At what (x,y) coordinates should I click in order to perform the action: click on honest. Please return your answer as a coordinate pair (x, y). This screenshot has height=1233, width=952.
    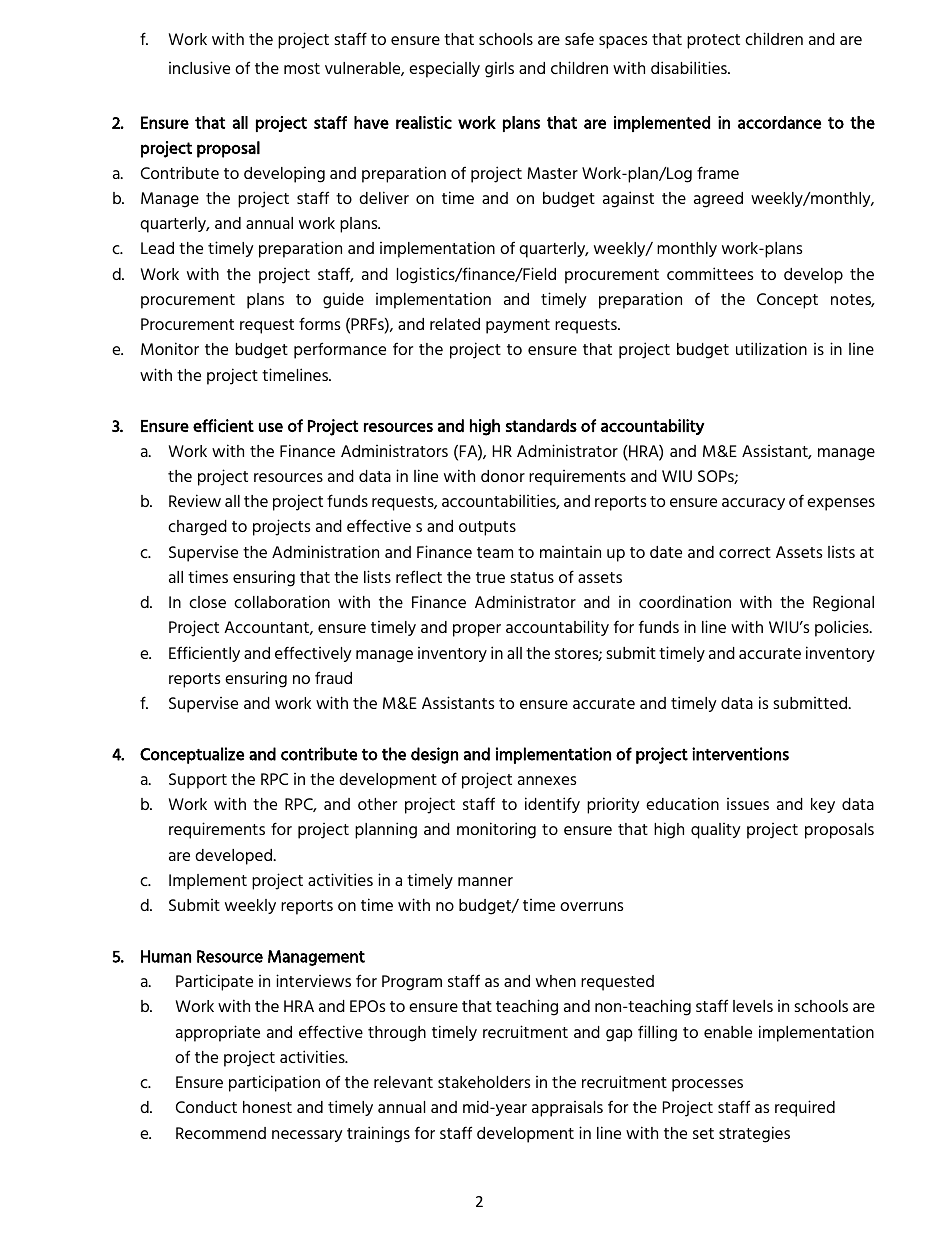
    Looking at the image, I should click on (267, 1107).
